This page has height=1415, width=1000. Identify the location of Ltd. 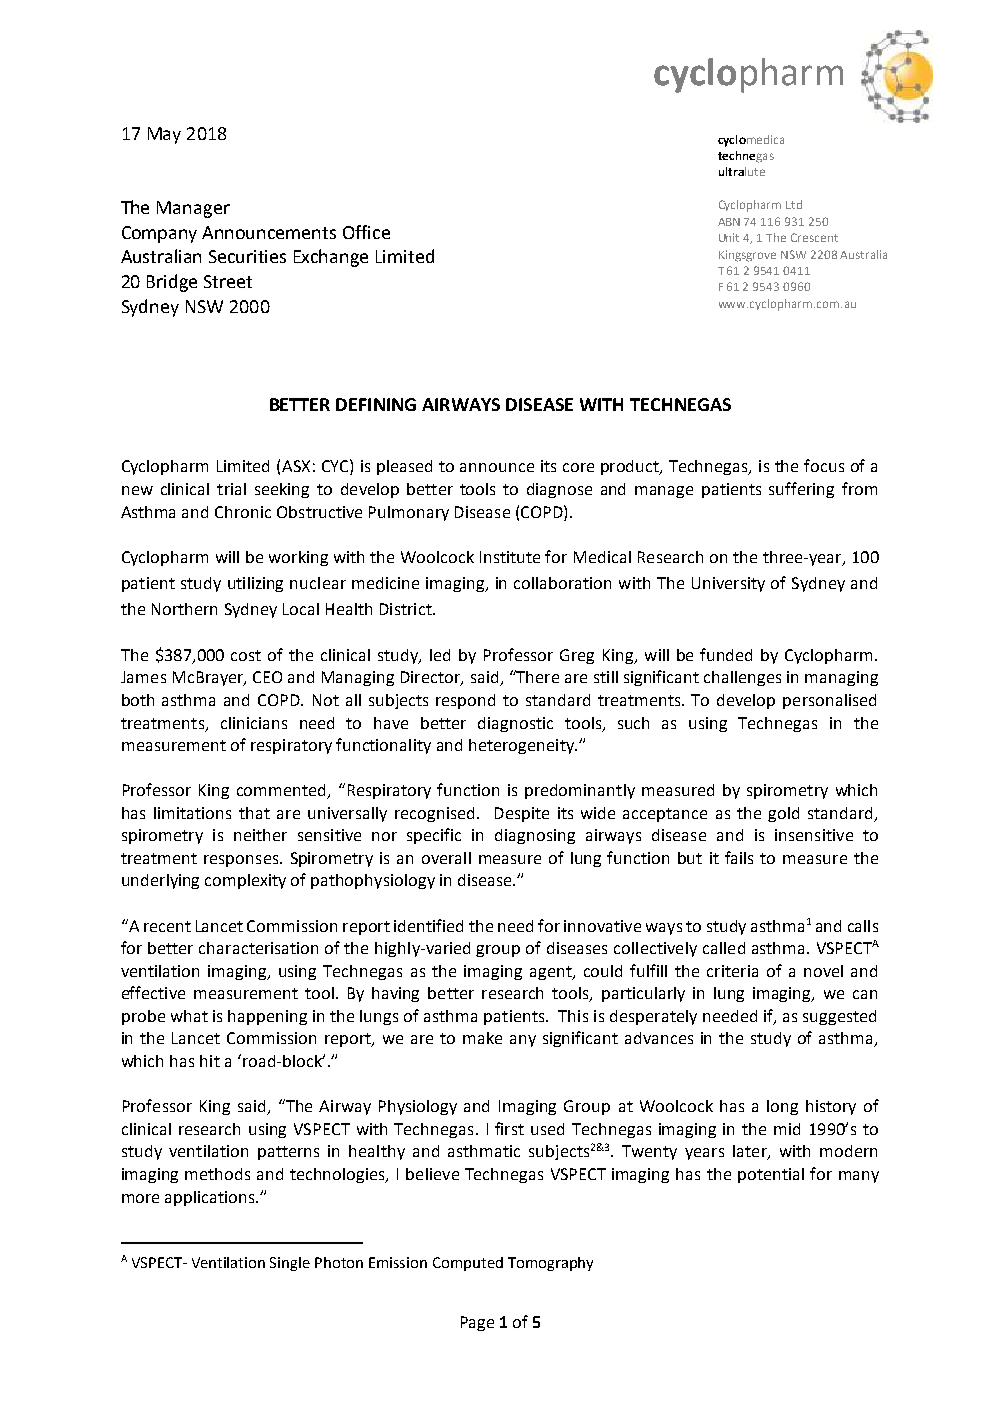
(794, 204).
